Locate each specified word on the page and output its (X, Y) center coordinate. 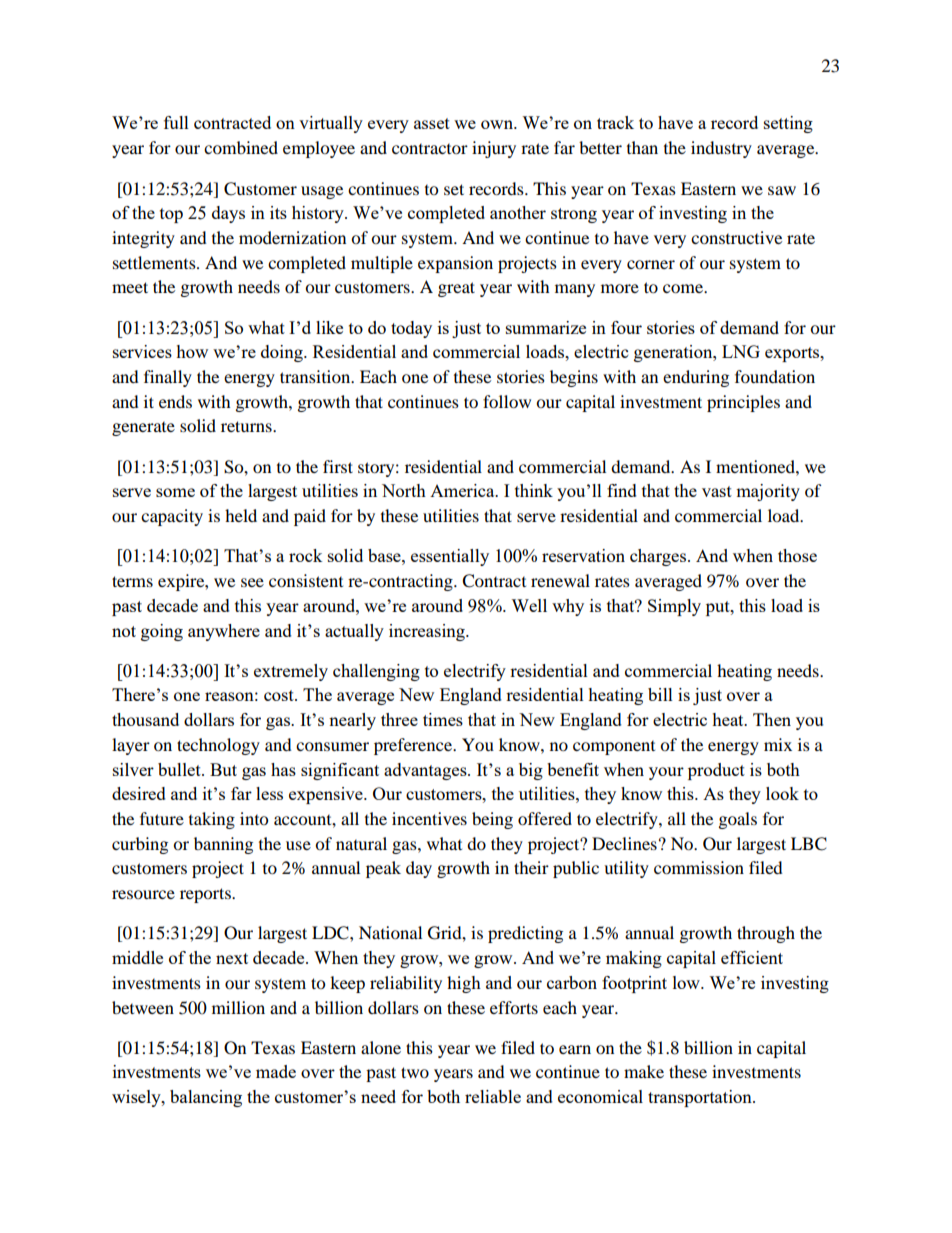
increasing (428, 632)
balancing (206, 1098)
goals (738, 820)
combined (241, 147)
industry (721, 149)
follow (507, 401)
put (719, 608)
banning (223, 845)
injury (494, 149)
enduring (696, 378)
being (492, 820)
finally (168, 378)
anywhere (224, 632)
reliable (493, 1096)
